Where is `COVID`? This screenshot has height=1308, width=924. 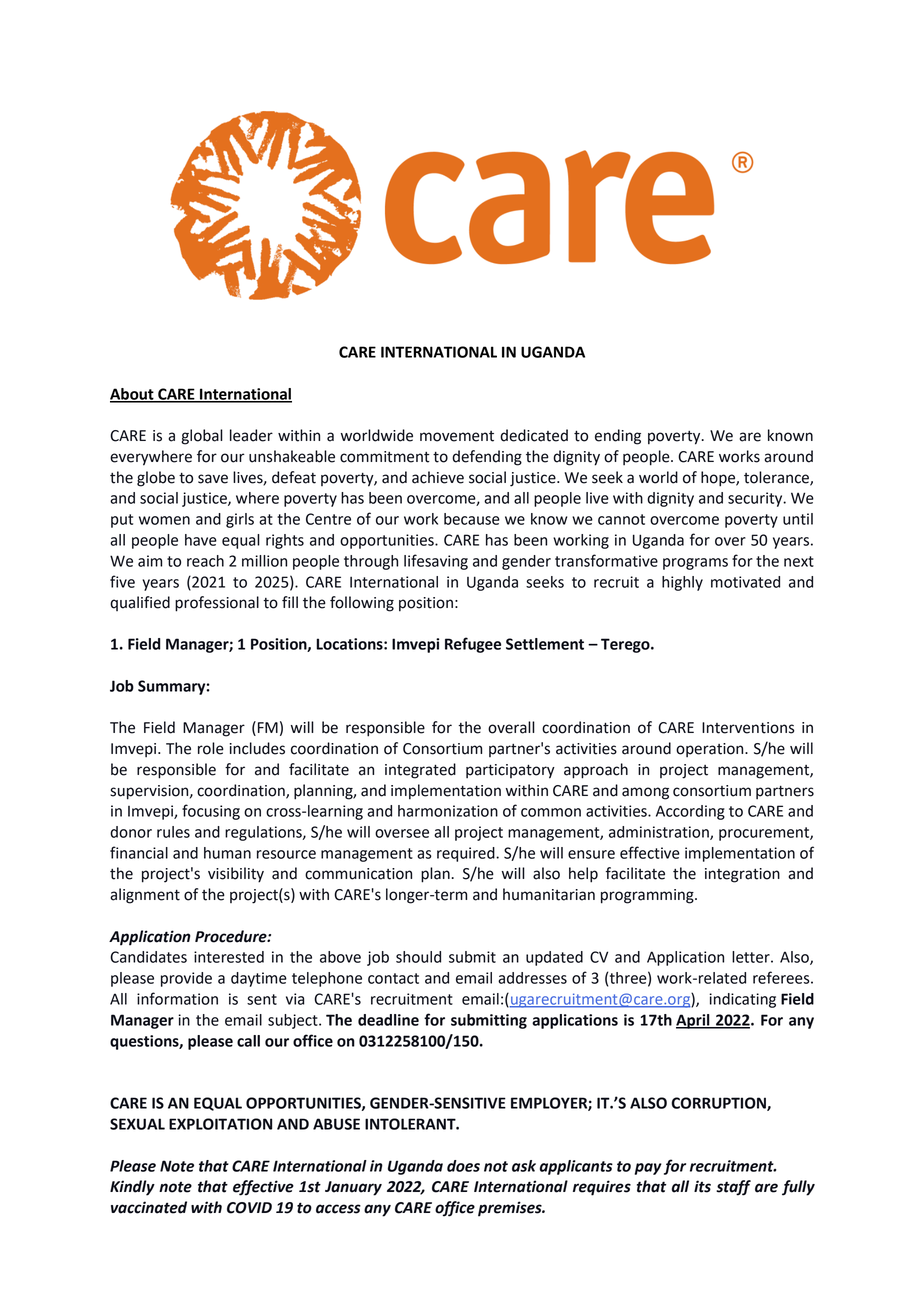
COVID is located at coordinates (249, 1208).
